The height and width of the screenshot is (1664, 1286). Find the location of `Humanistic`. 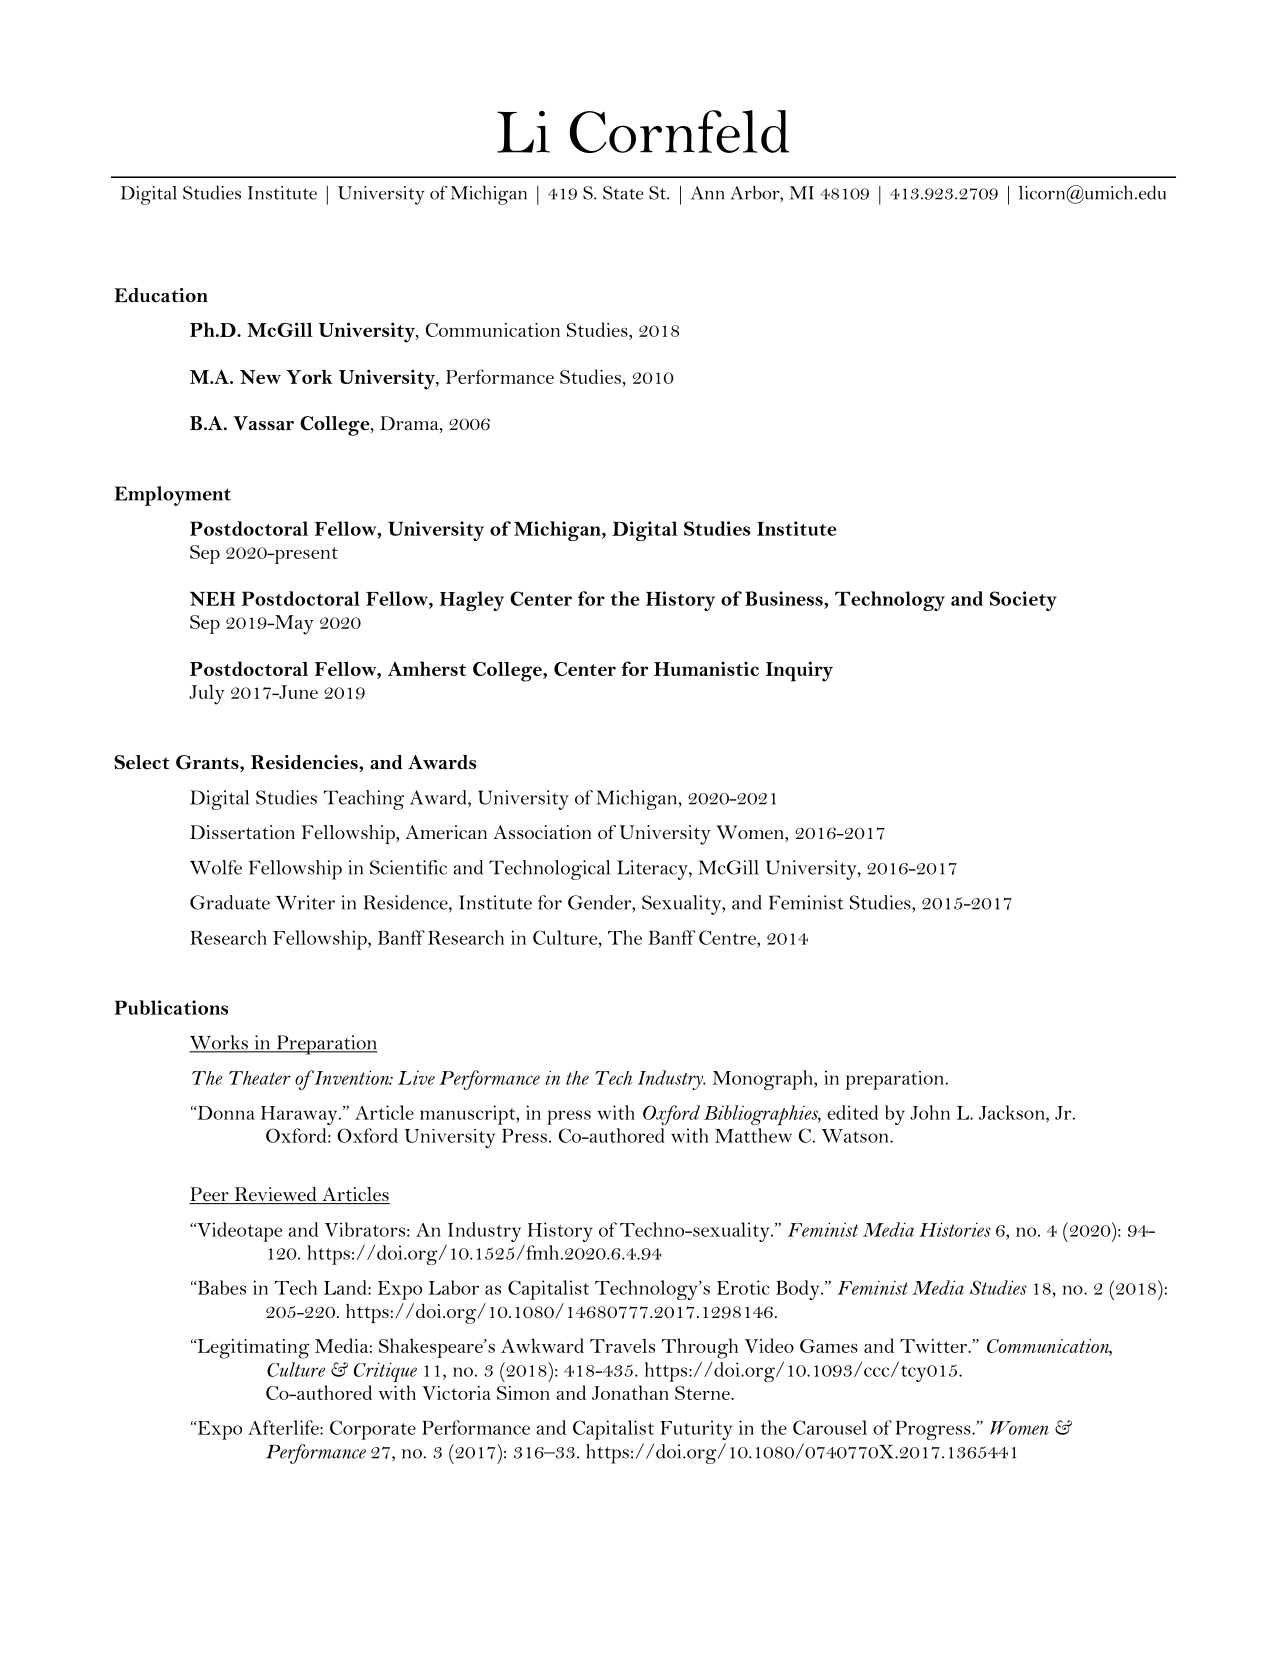

Humanistic is located at coordinates (706, 669).
